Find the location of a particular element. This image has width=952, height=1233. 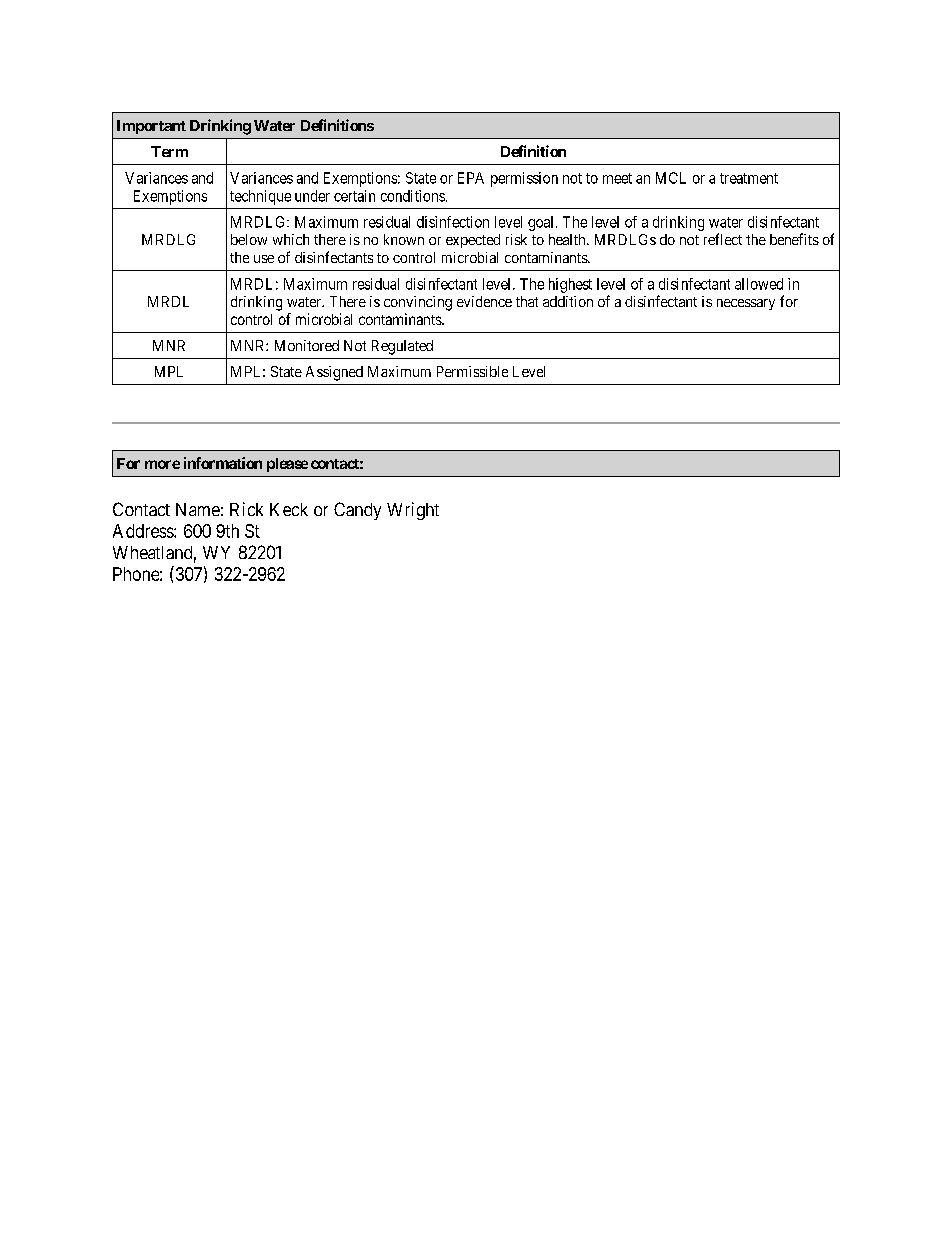

Keck is located at coordinates (289, 509).
